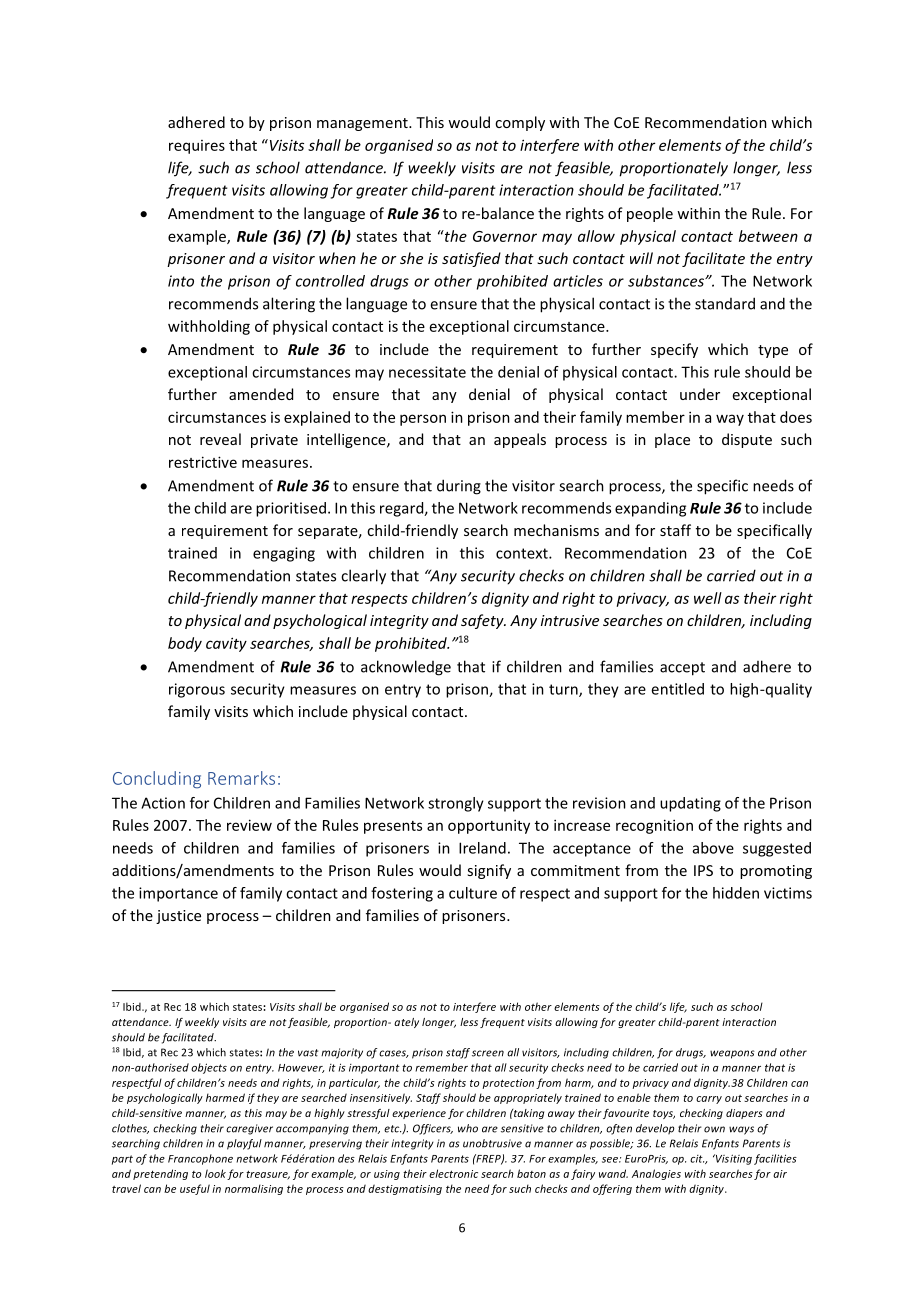  I want to click on people, so click(650, 214).
